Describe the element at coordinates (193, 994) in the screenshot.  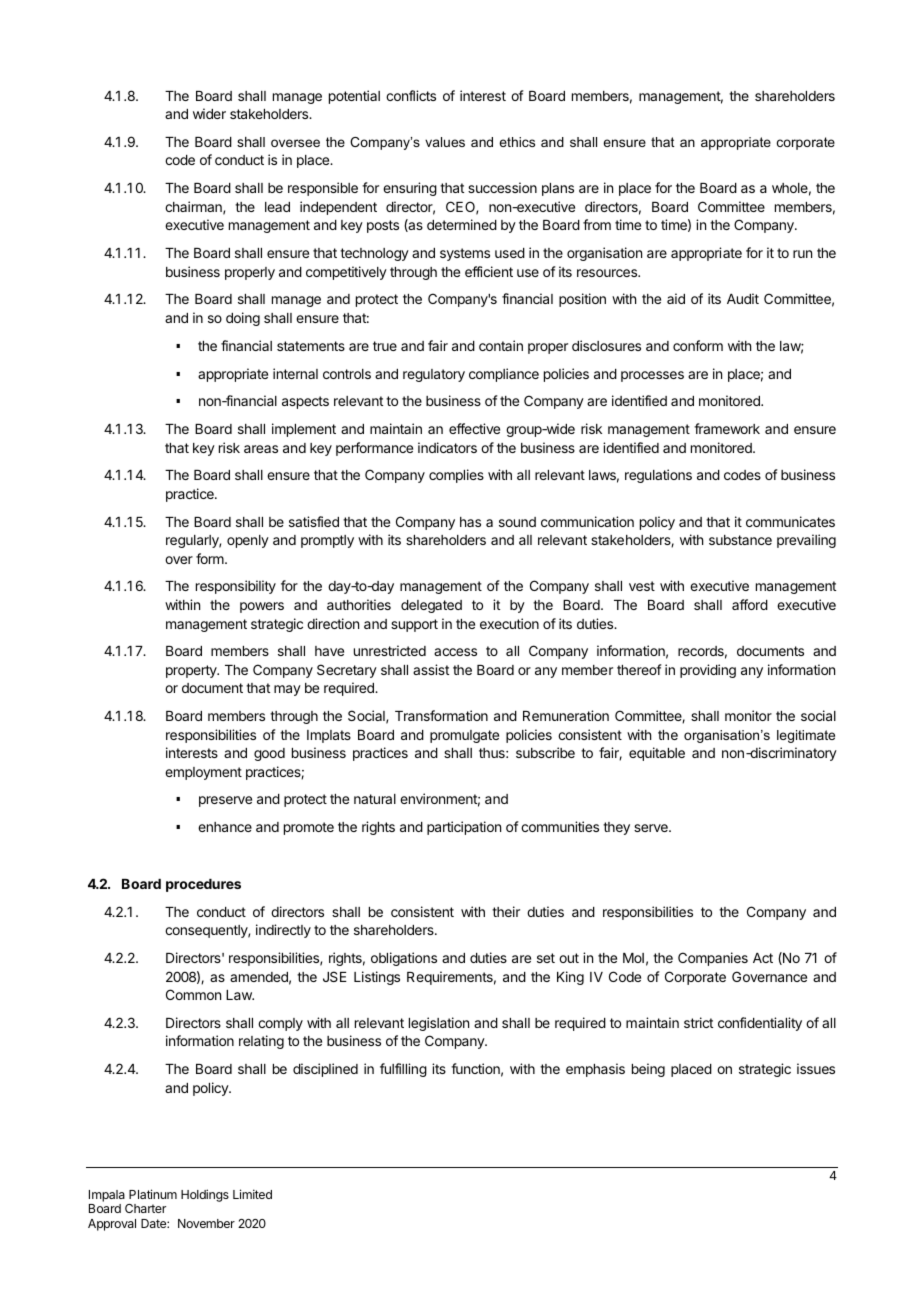
I see `Common` at that location.
